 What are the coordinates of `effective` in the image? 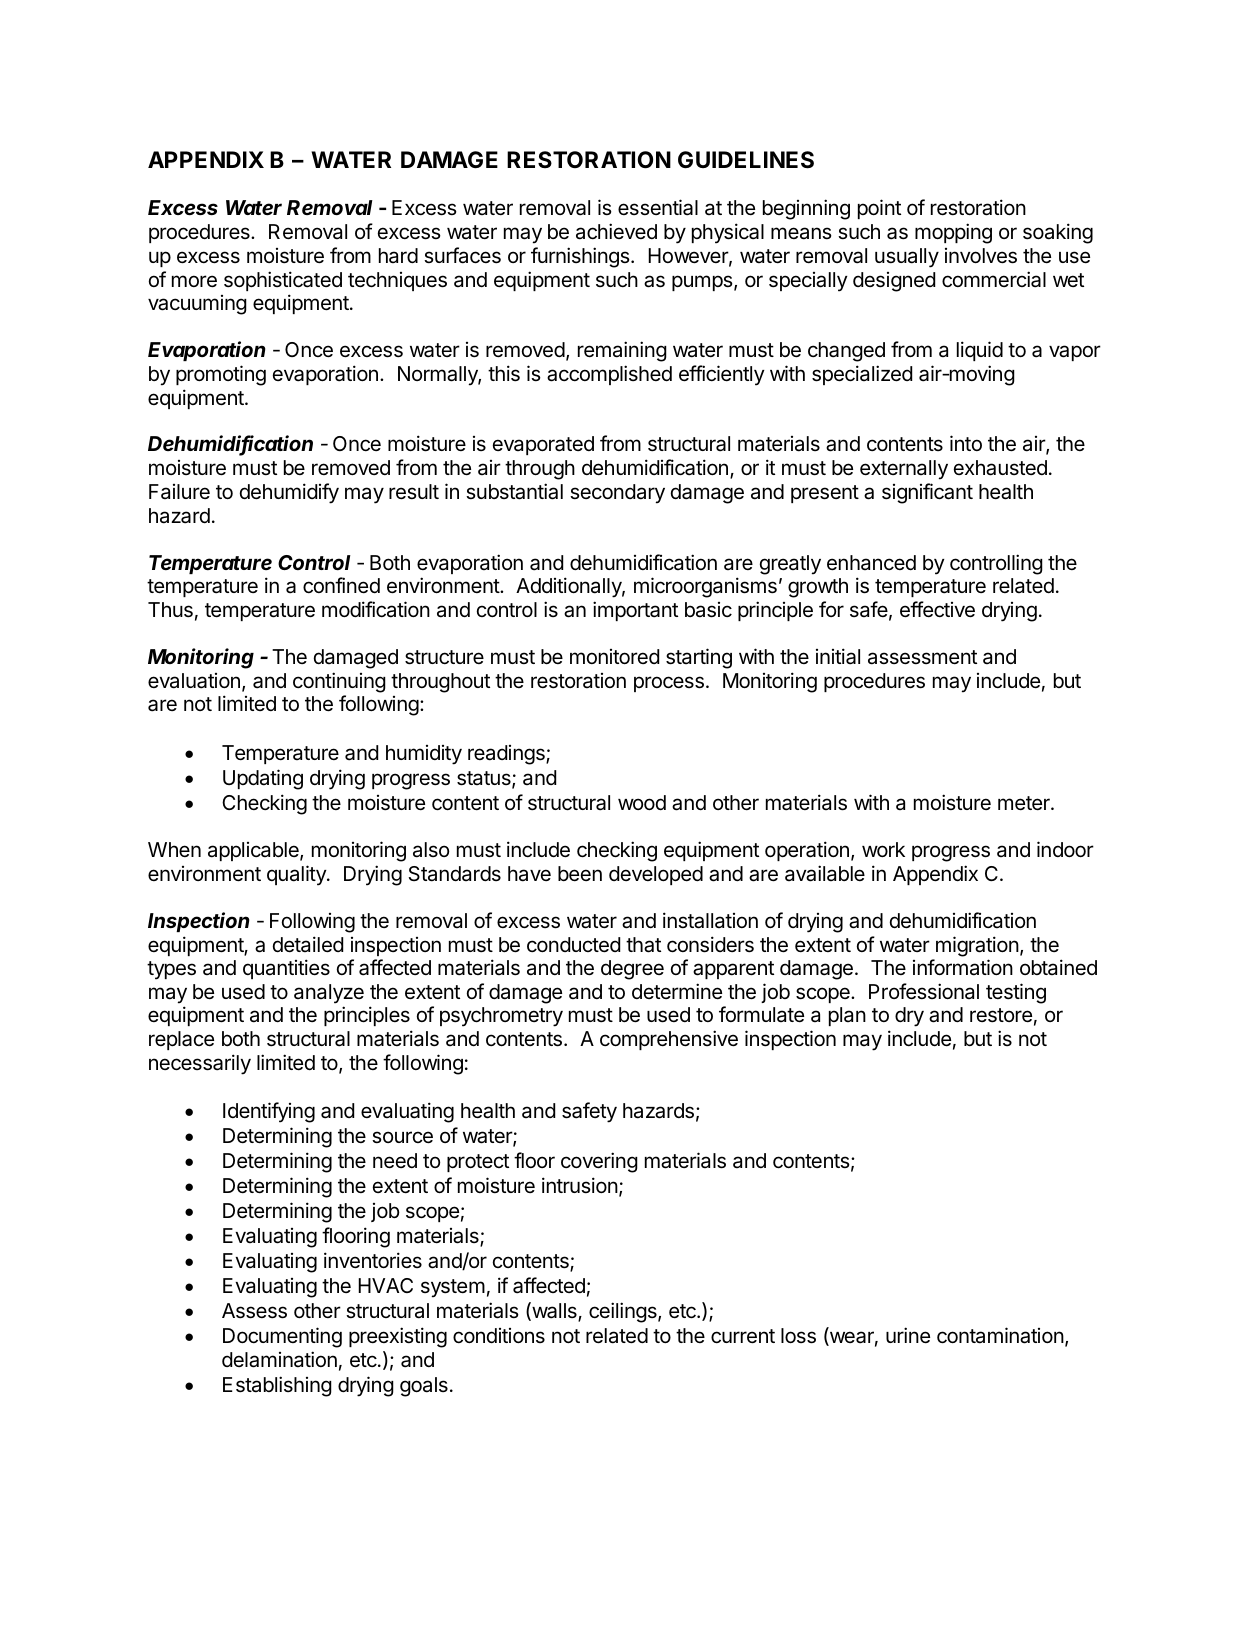 It's located at (937, 609).
